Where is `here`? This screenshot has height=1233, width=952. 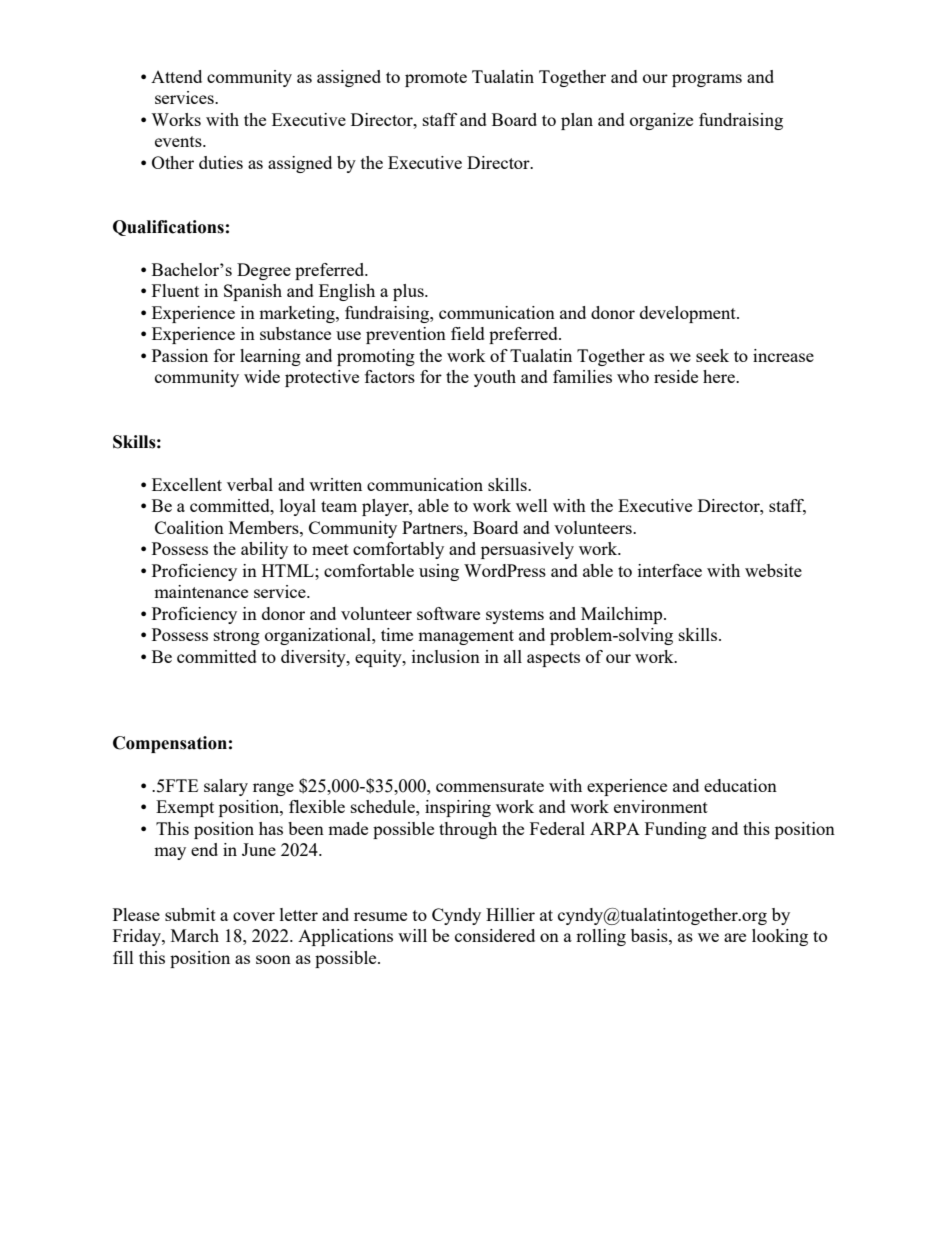 here is located at coordinates (720, 376).
